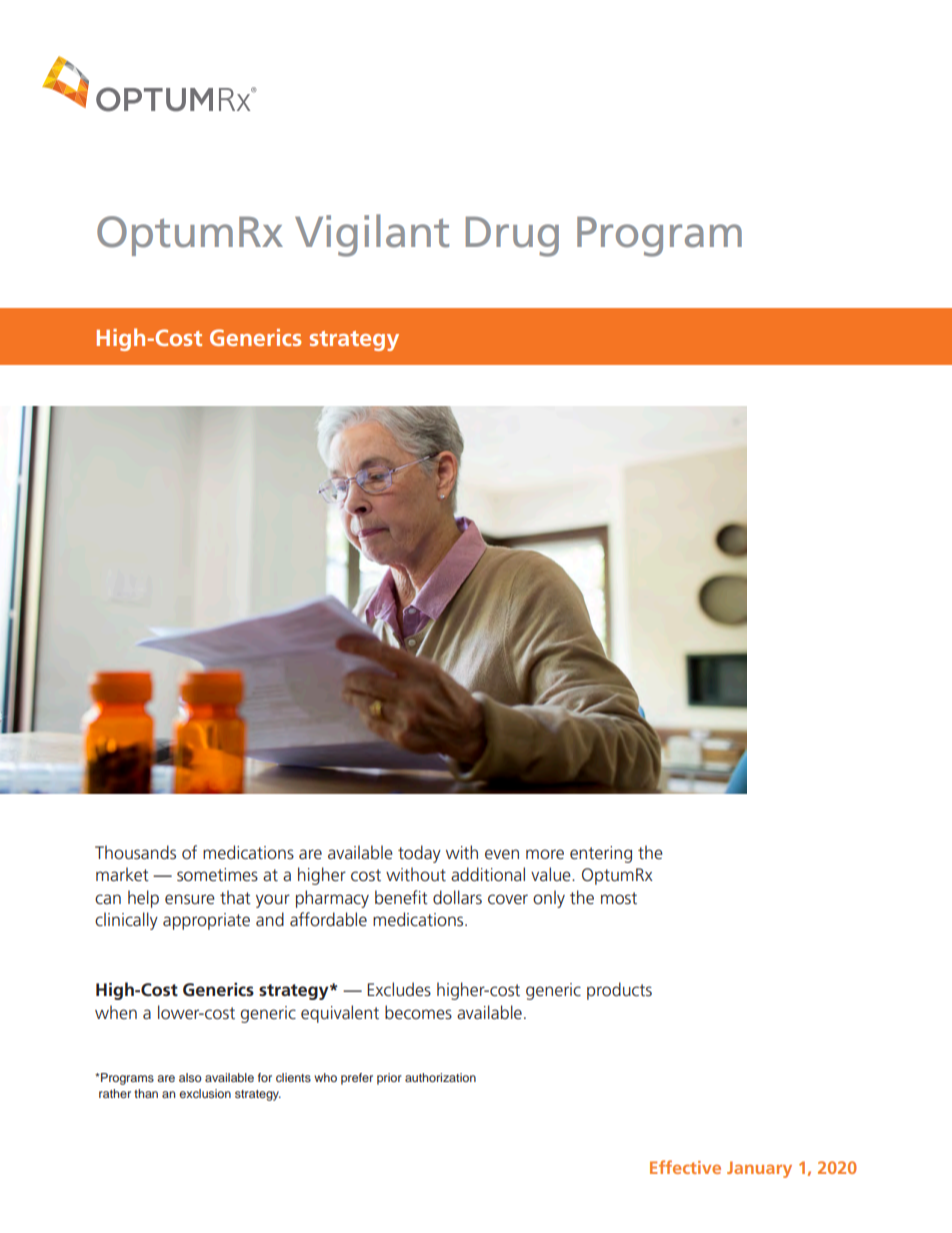 Image resolution: width=952 pixels, height=1233 pixels. I want to click on sometimes, so click(217, 874).
